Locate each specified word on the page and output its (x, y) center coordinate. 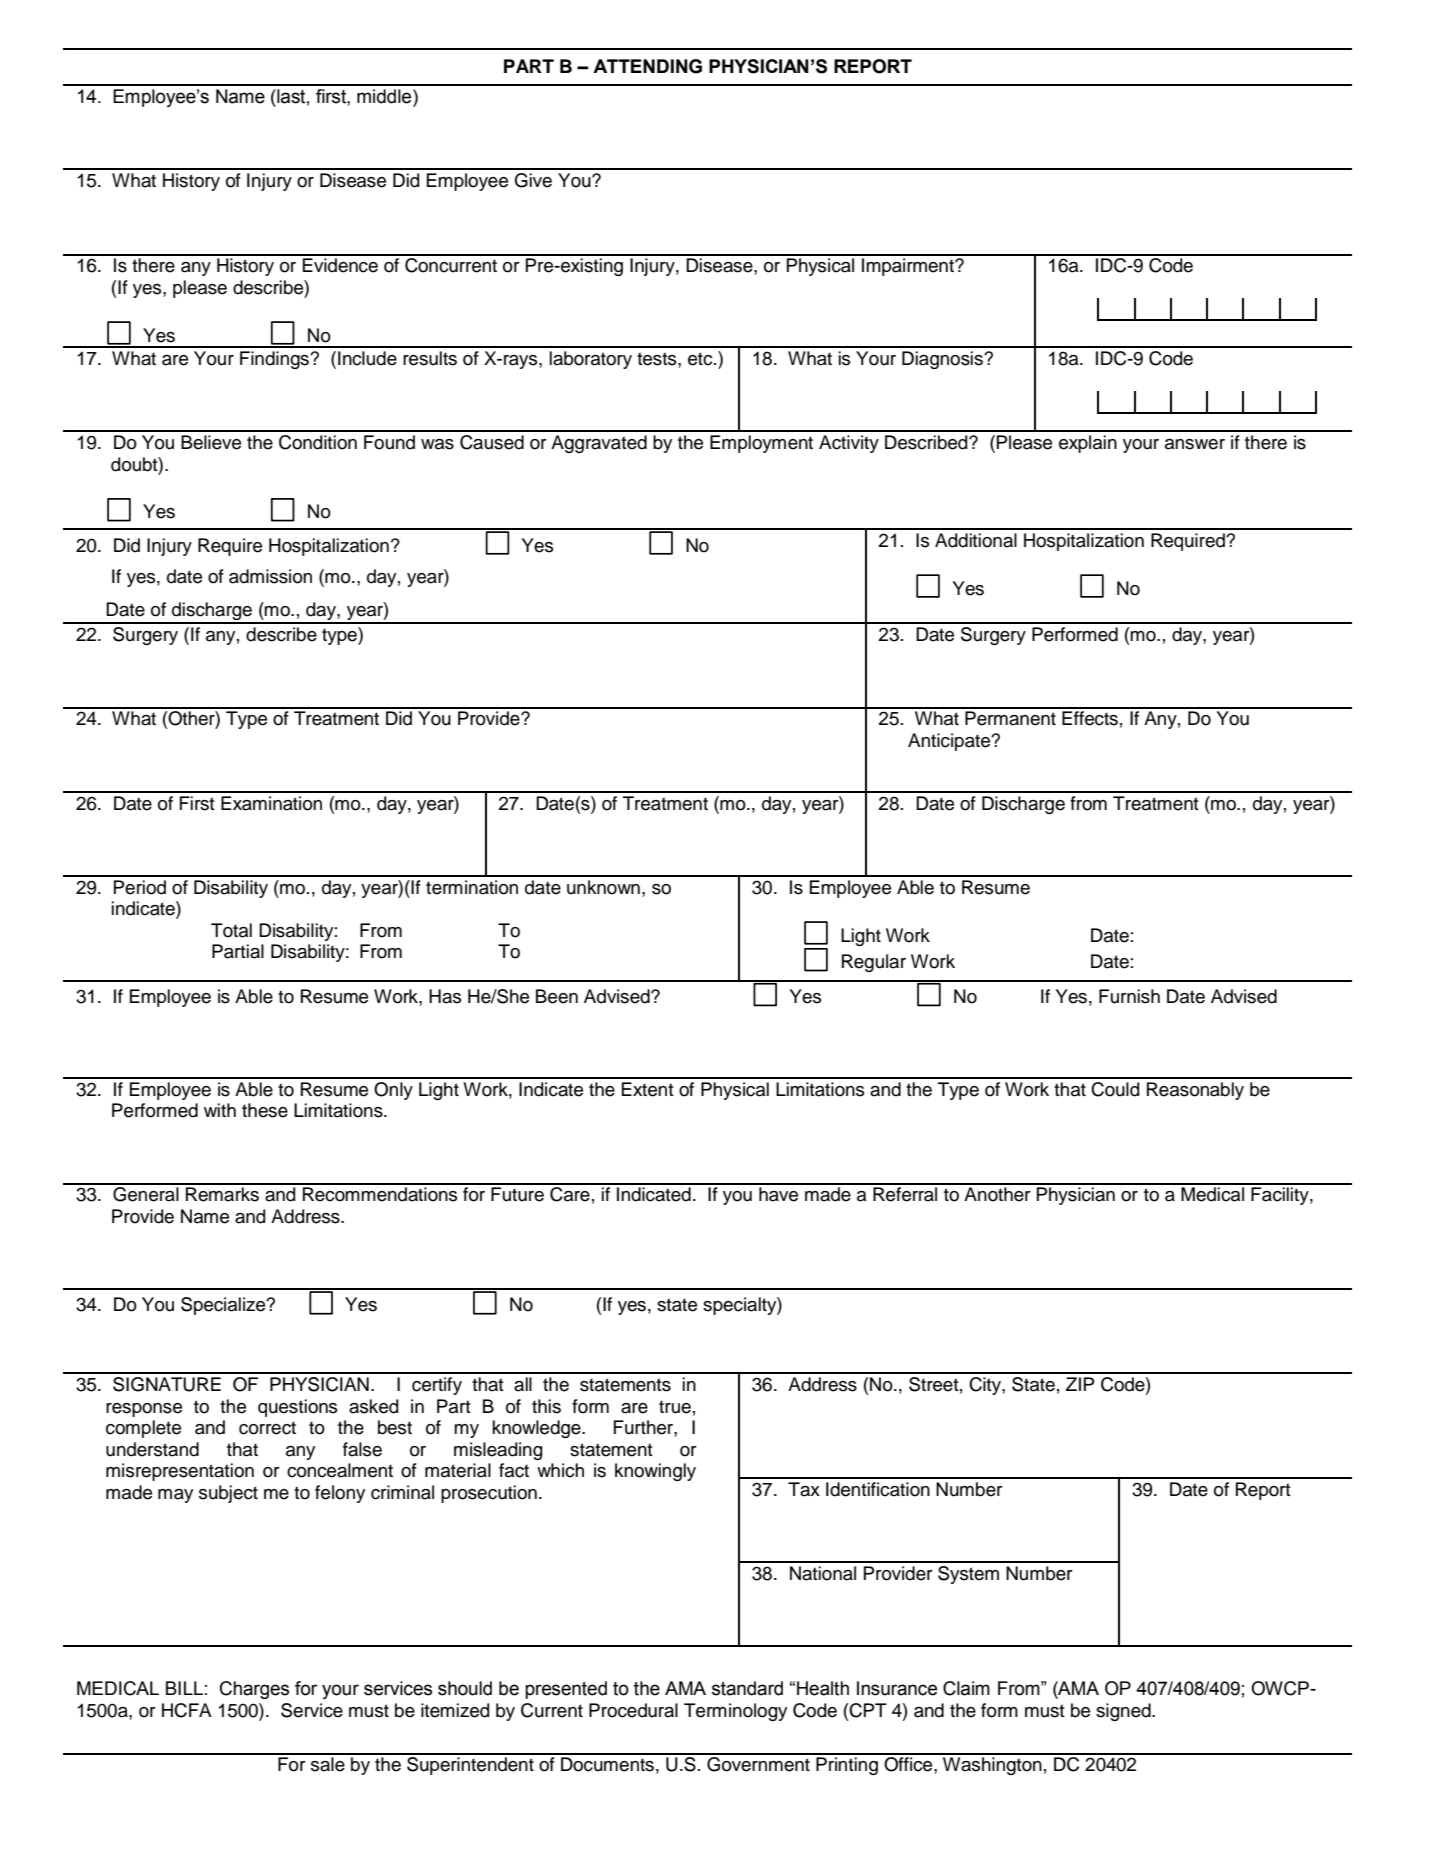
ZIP (1080, 1384)
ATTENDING (647, 66)
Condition (318, 442)
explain (1088, 444)
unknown (603, 887)
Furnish (1129, 996)
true (675, 1407)
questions (297, 1408)
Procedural (633, 1710)
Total (231, 930)
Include (367, 358)
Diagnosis (943, 360)
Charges (254, 1690)
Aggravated (599, 444)
